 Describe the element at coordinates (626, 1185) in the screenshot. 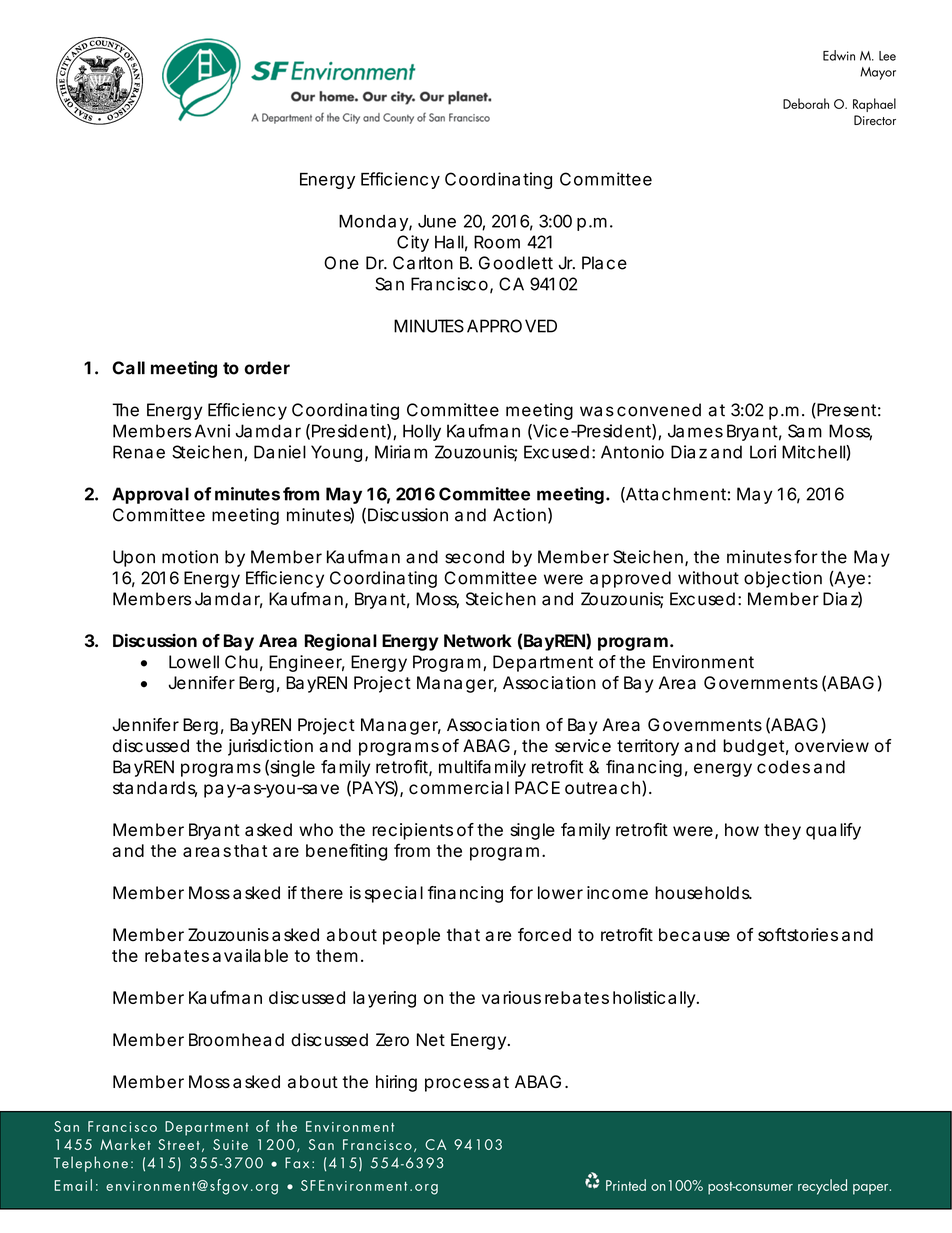

I see `Printed` at that location.
